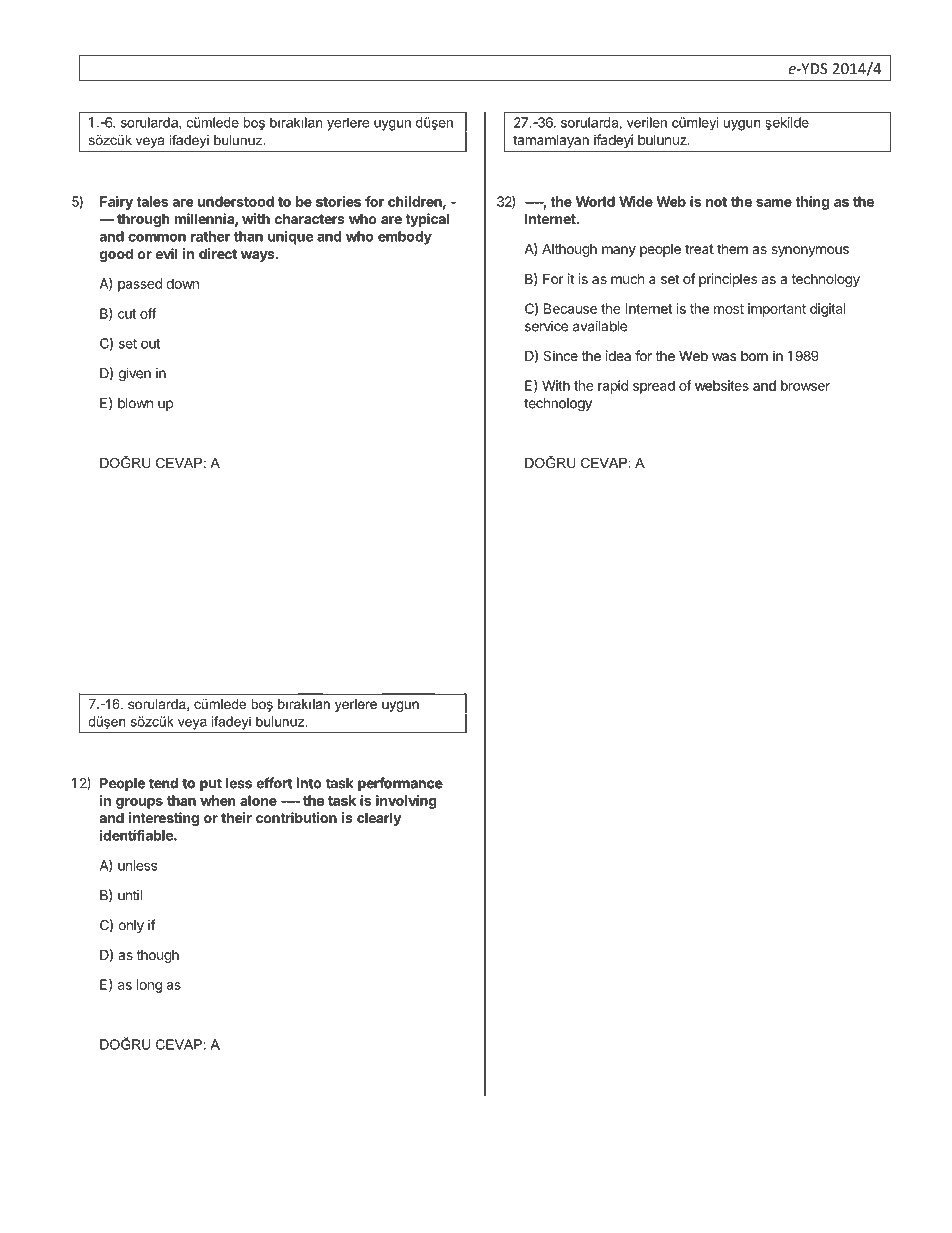 The image size is (952, 1233). Describe the element at coordinates (163, 783) in the document. I see `tend` at that location.
